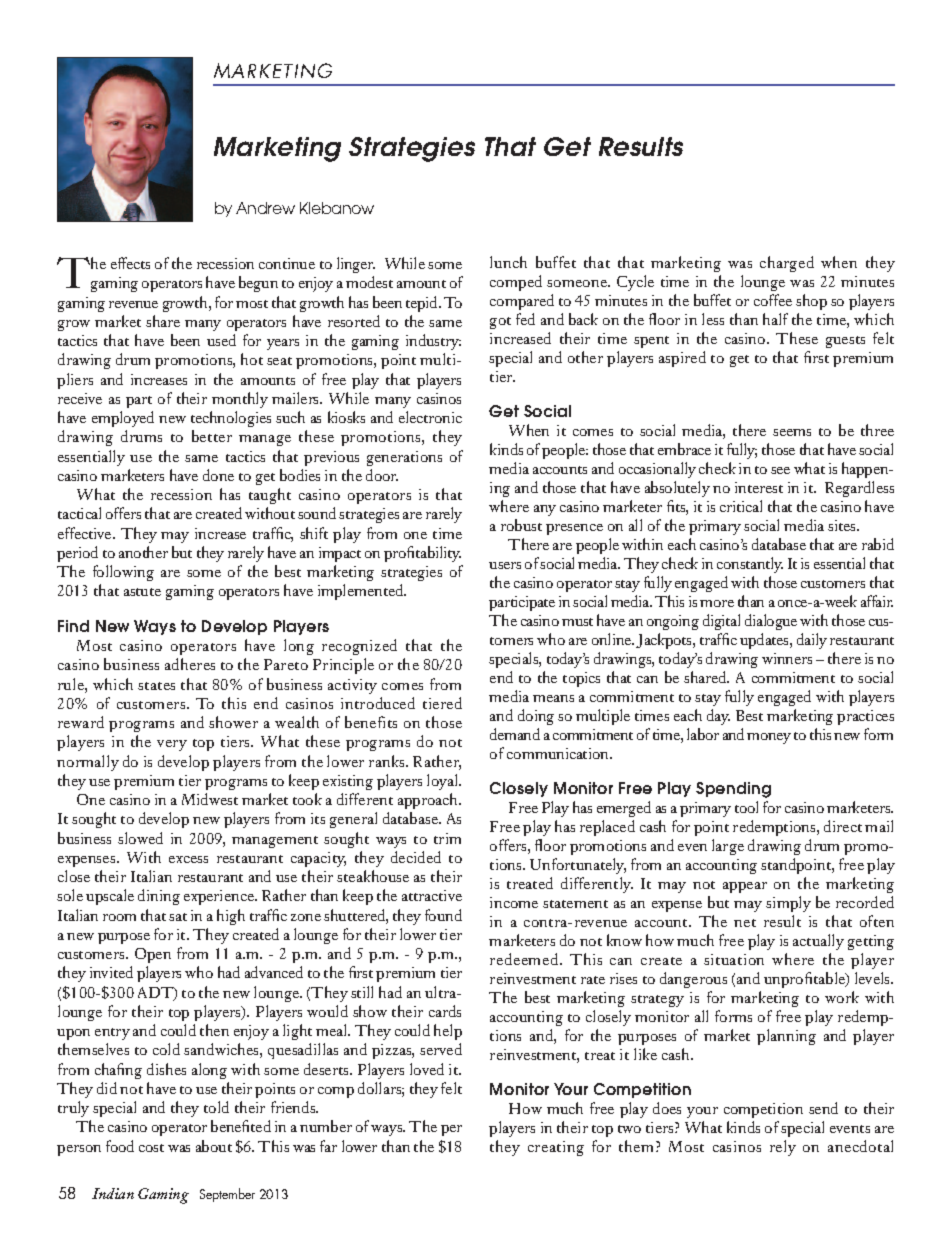 The image size is (952, 1237). Describe the element at coordinates (447, 838) in the screenshot. I see `trim` at that location.
